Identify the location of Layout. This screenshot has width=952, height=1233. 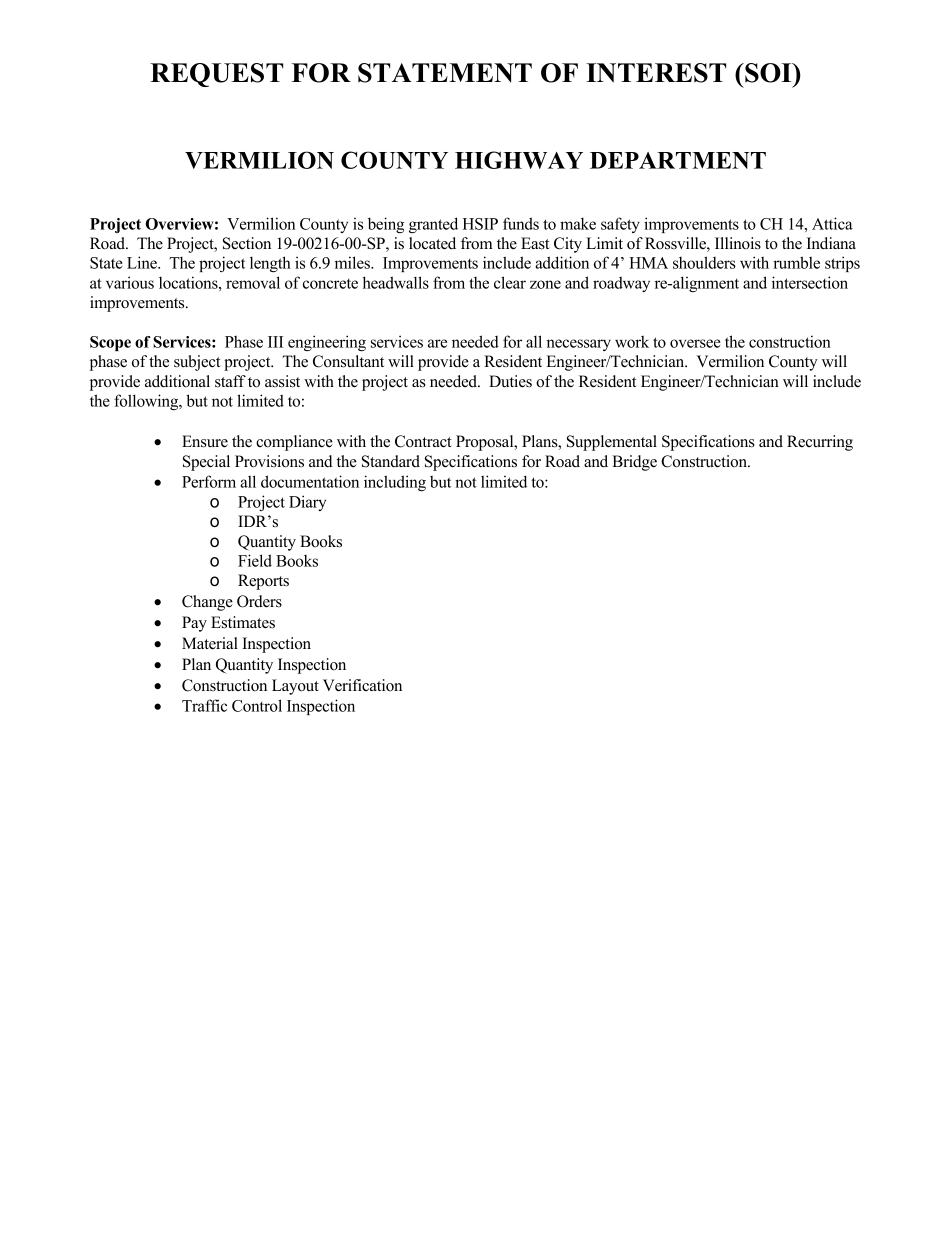
(295, 687).
